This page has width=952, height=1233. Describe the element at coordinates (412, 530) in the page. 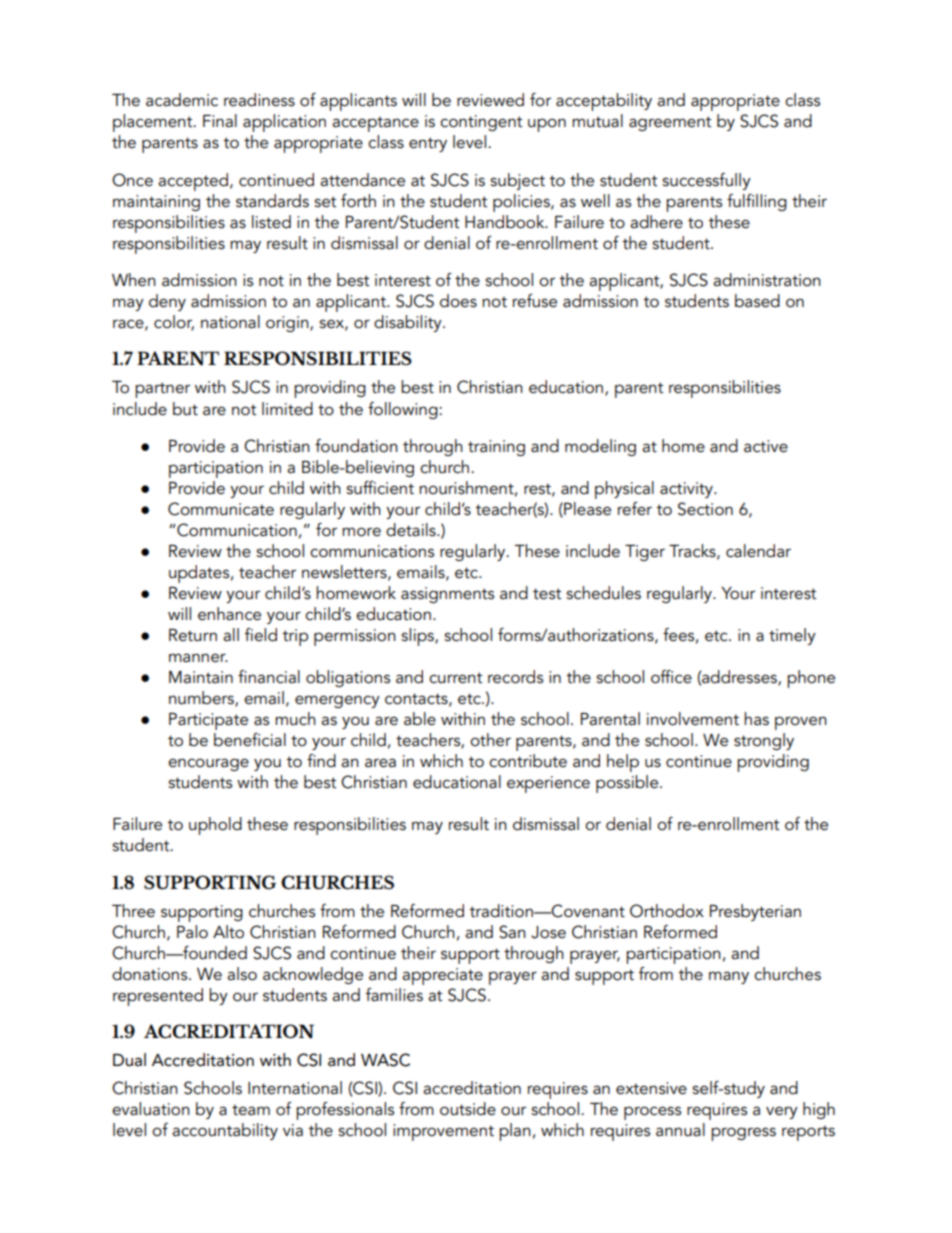

I see `details` at that location.
